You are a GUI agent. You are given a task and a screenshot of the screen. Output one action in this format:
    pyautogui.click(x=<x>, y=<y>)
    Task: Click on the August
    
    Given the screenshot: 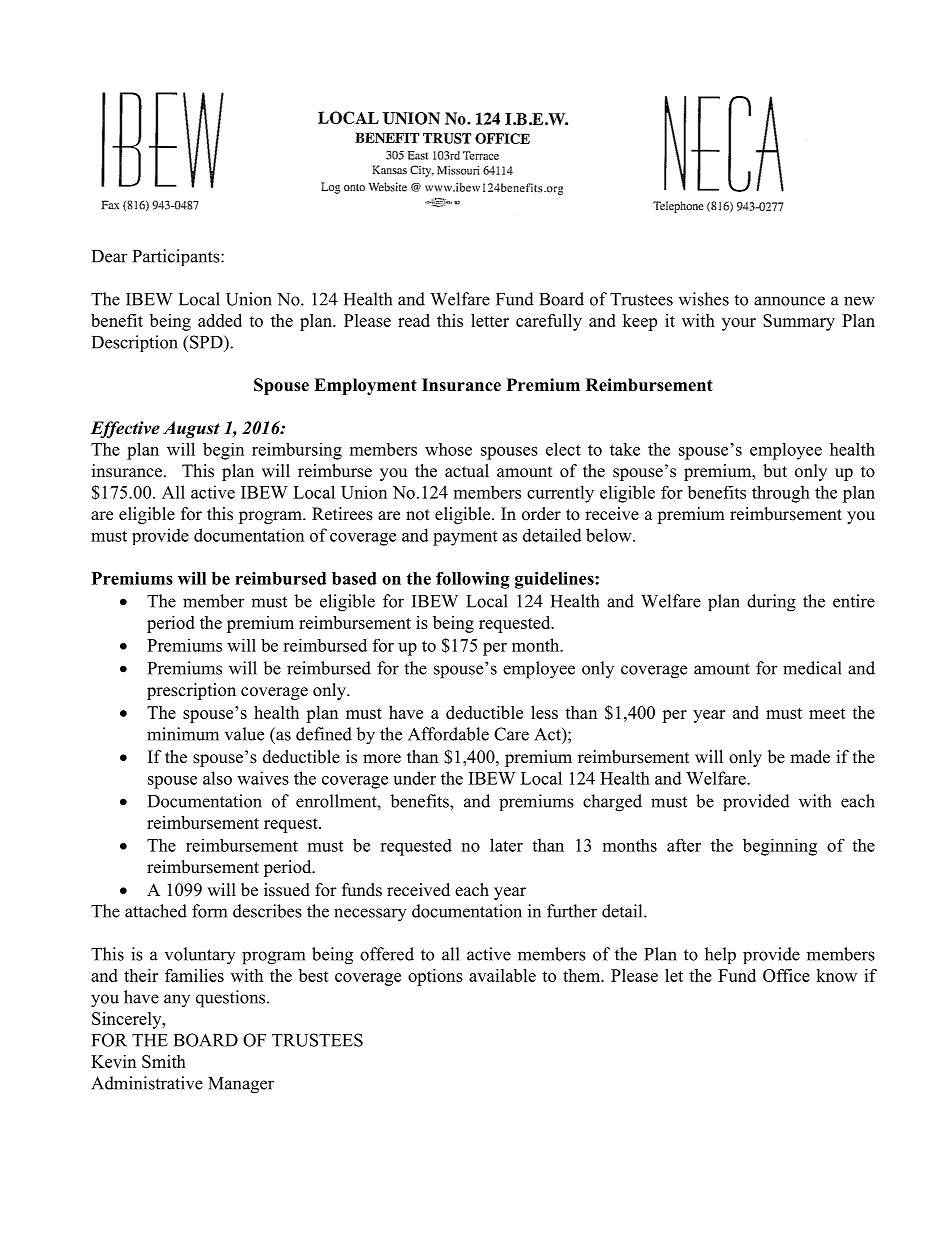 What is the action you would take?
    pyautogui.click(x=191, y=429)
